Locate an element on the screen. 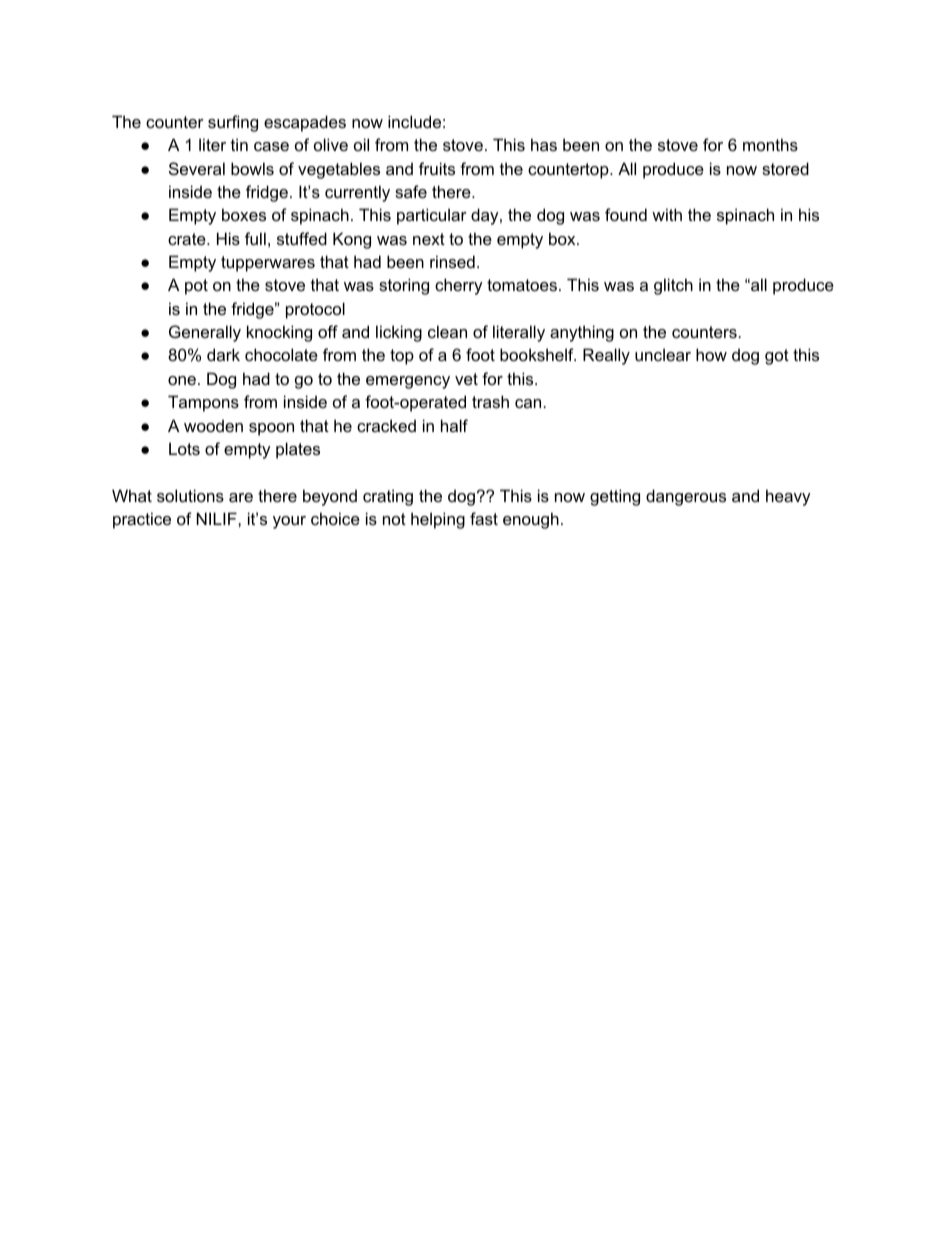 This screenshot has height=1233, width=952. one is located at coordinates (182, 380).
